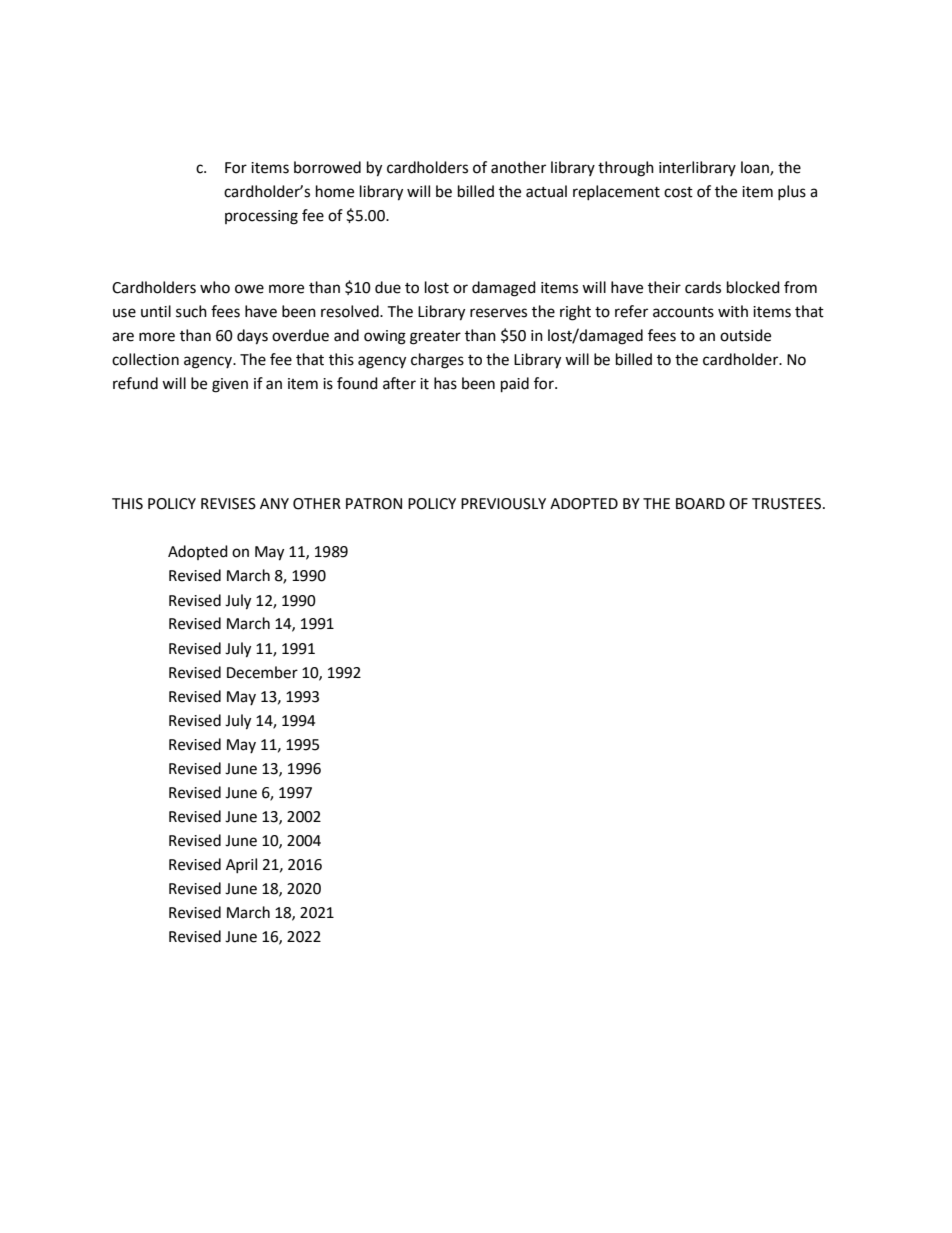  What do you see at coordinates (261, 217) in the screenshot?
I see `processing` at bounding box center [261, 217].
